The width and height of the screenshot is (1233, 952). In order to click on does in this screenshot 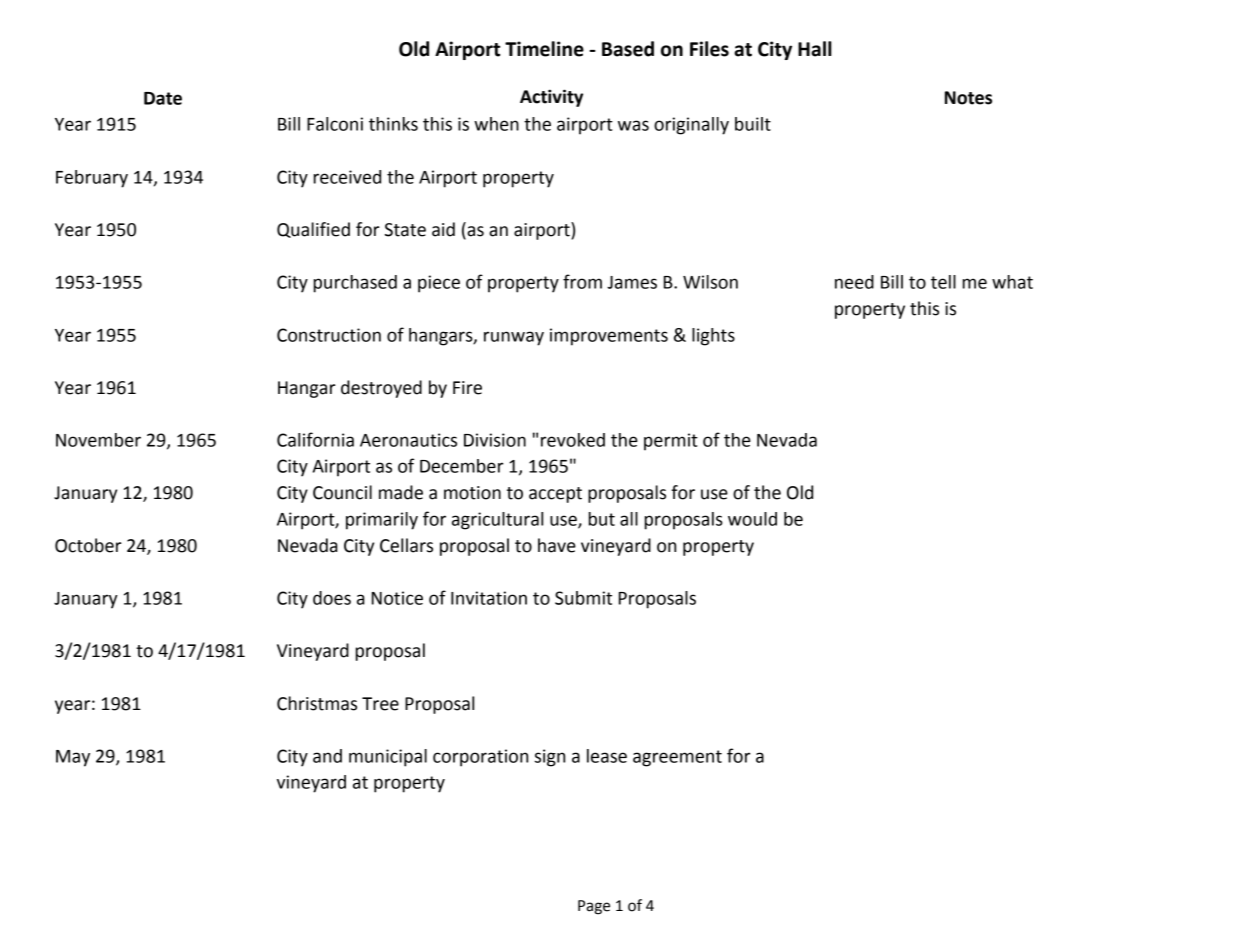, I will do `click(332, 598)`.
